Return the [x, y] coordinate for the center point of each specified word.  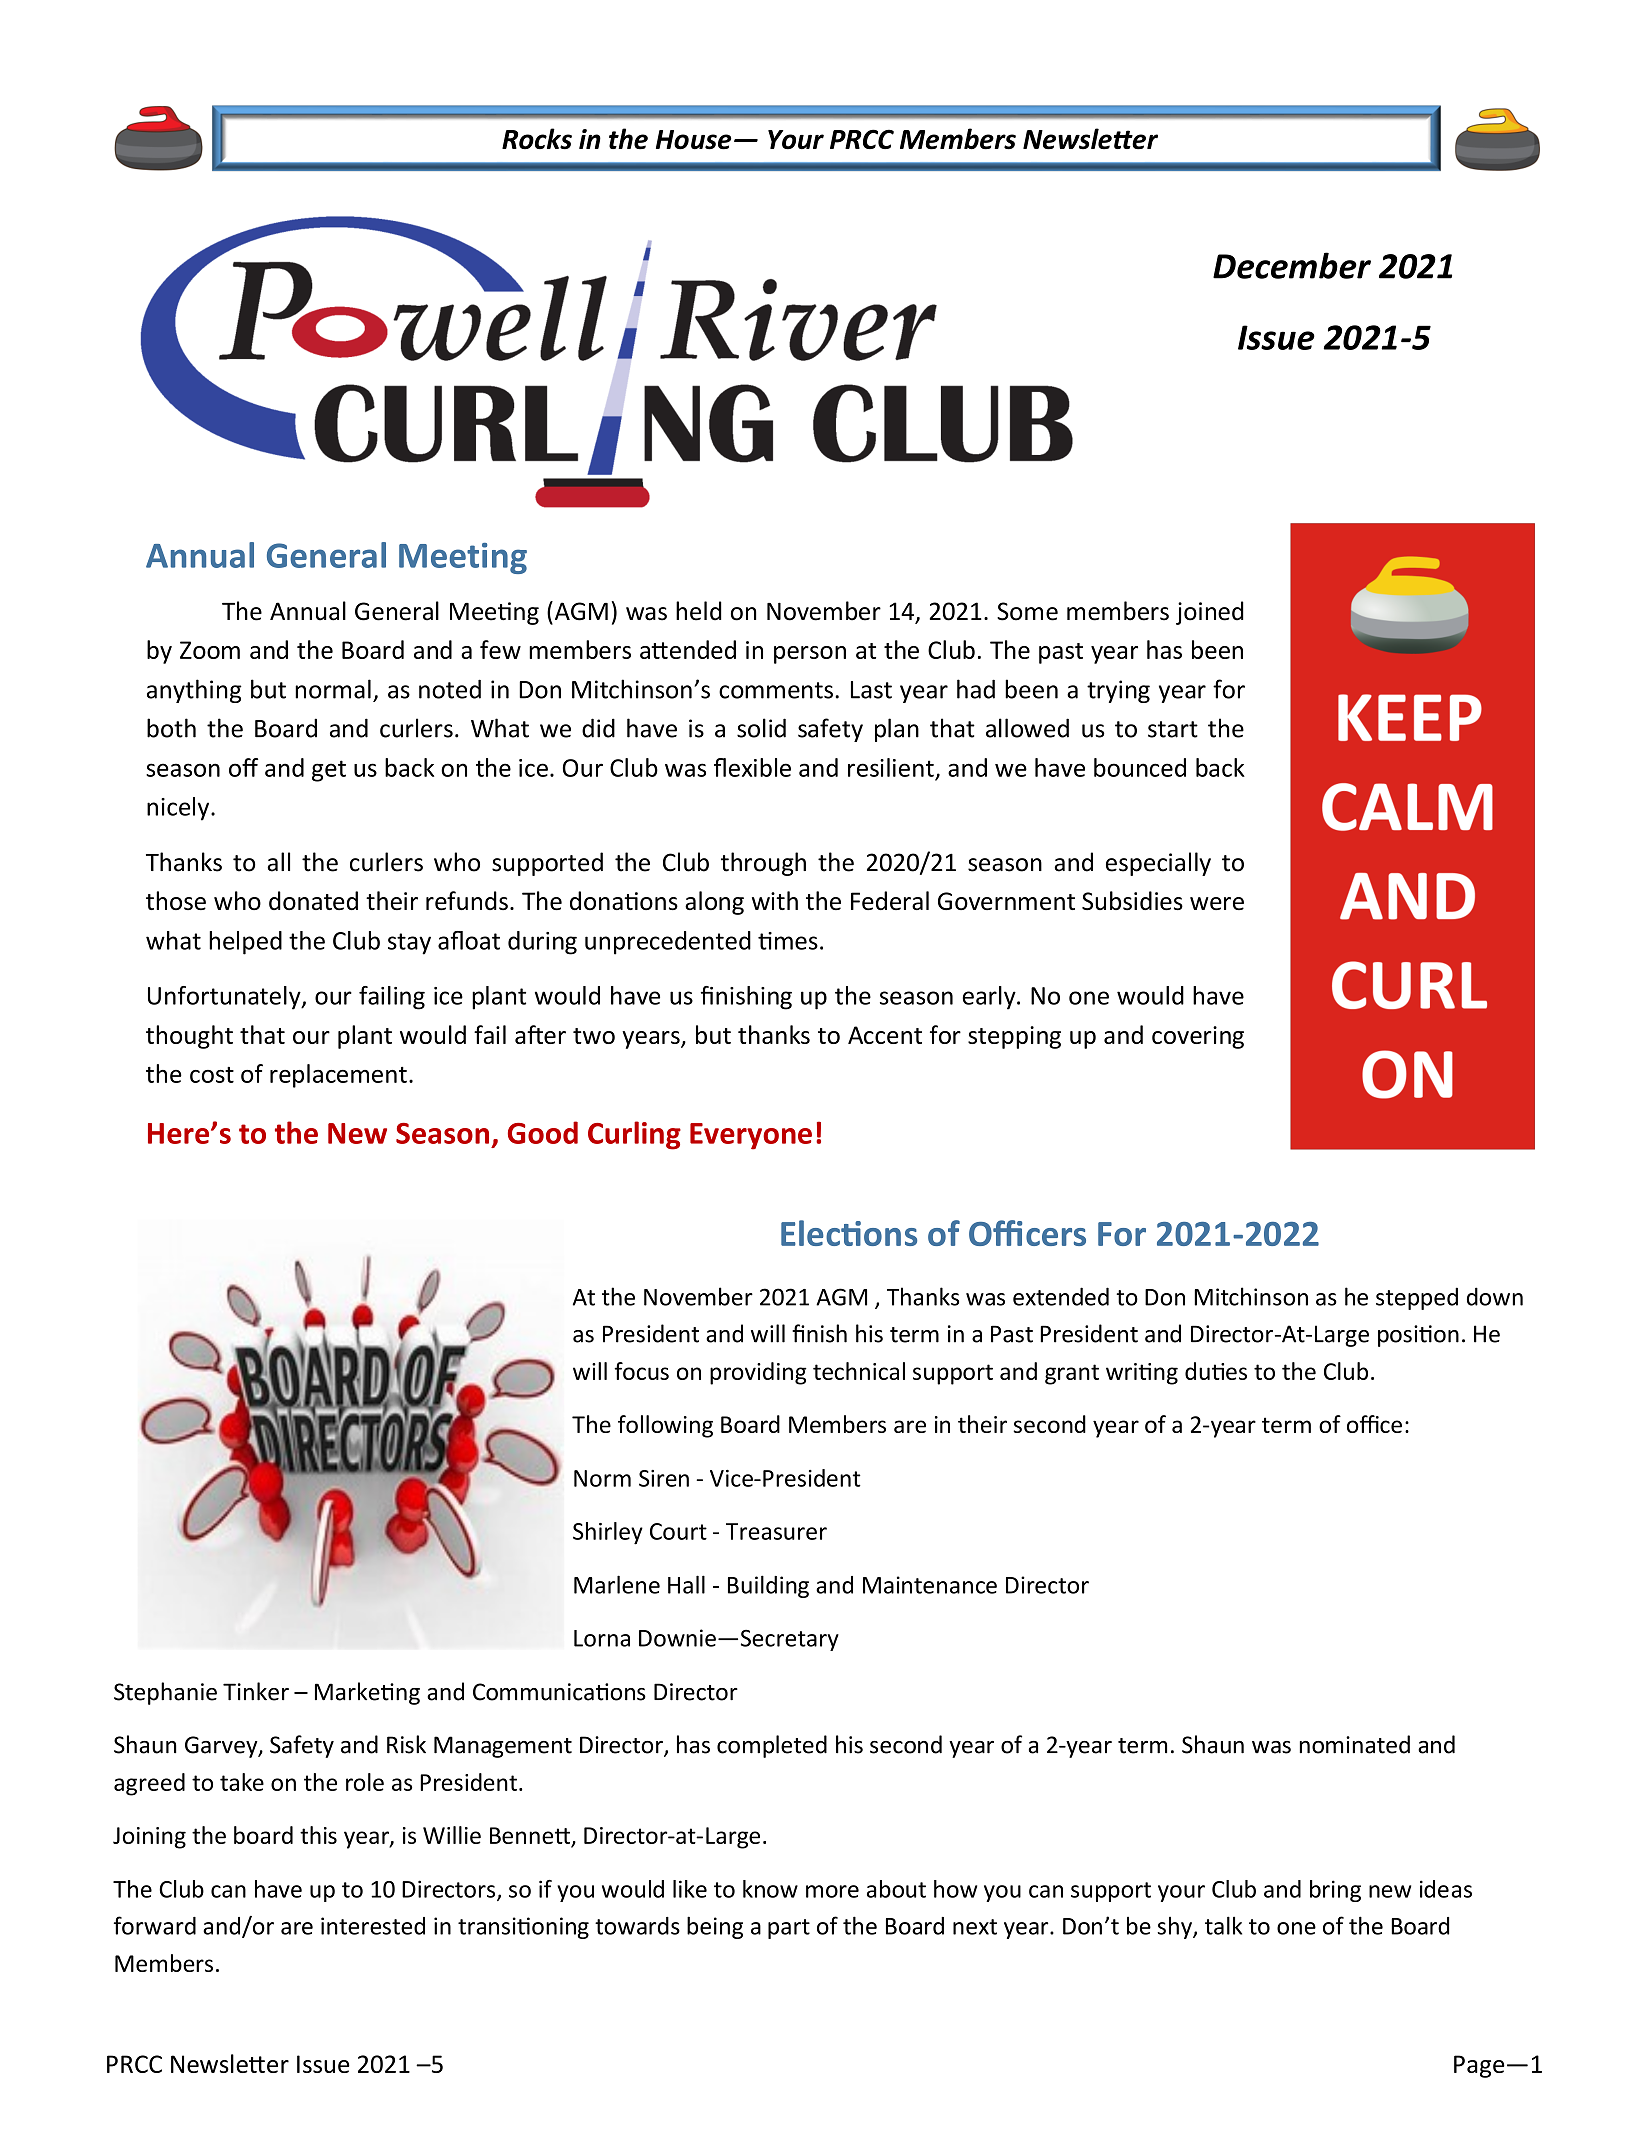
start [1173, 729]
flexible [752, 767]
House [693, 140]
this [318, 1835]
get [329, 771]
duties [1216, 1371]
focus [641, 1371]
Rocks [537, 139]
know [770, 1889]
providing [758, 1373]
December [1292, 265]
